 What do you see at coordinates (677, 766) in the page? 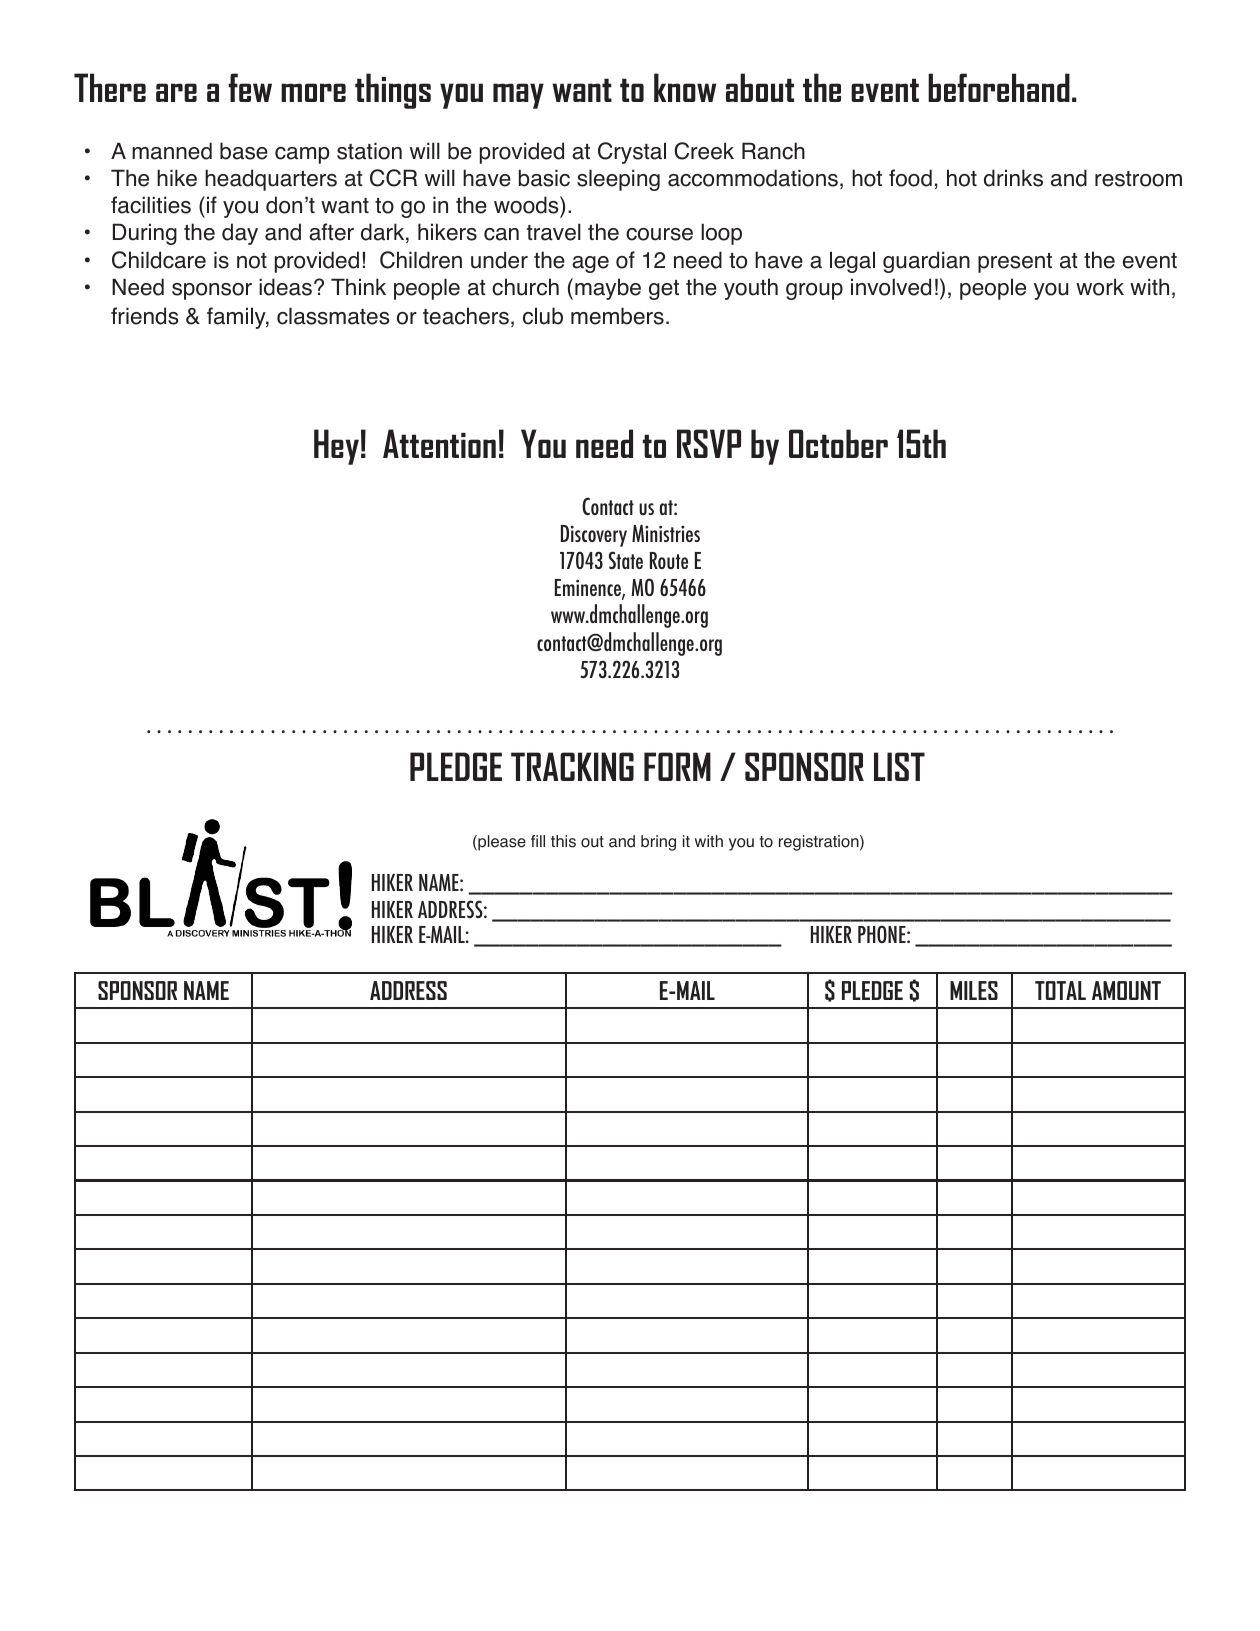
I see `FORM` at bounding box center [677, 766].
